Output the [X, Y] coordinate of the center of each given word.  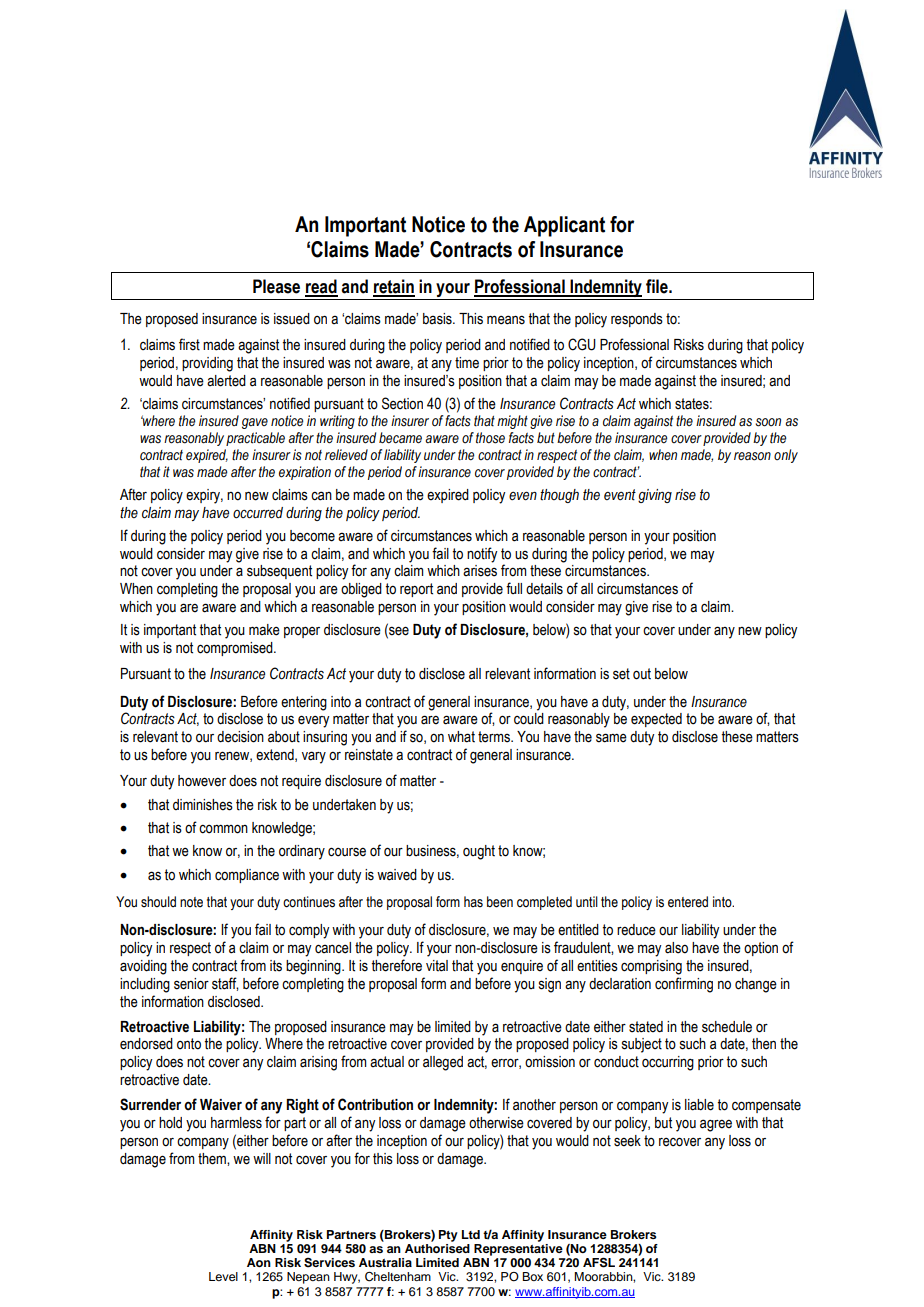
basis [438, 319]
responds [637, 320]
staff [225, 984]
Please [276, 286]
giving [655, 496]
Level [223, 1276]
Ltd [471, 1234]
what [461, 737]
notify [482, 555]
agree [716, 1125]
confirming [684, 985]
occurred [258, 513]
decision [240, 737]
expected [656, 720]
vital [437, 966]
